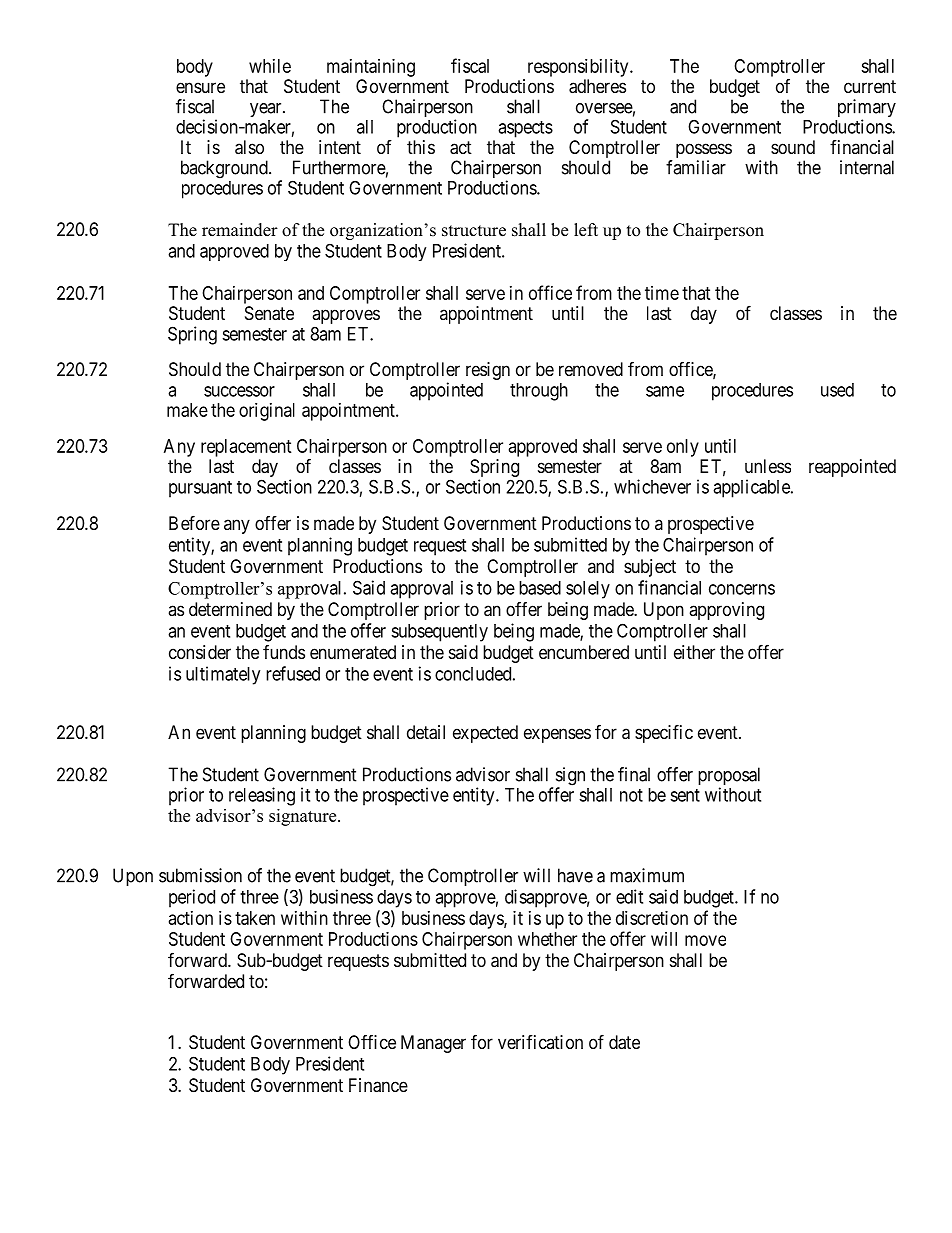 Image resolution: width=952 pixels, height=1233 pixels. Describe the element at coordinates (793, 147) in the screenshot. I see `sound` at that location.
